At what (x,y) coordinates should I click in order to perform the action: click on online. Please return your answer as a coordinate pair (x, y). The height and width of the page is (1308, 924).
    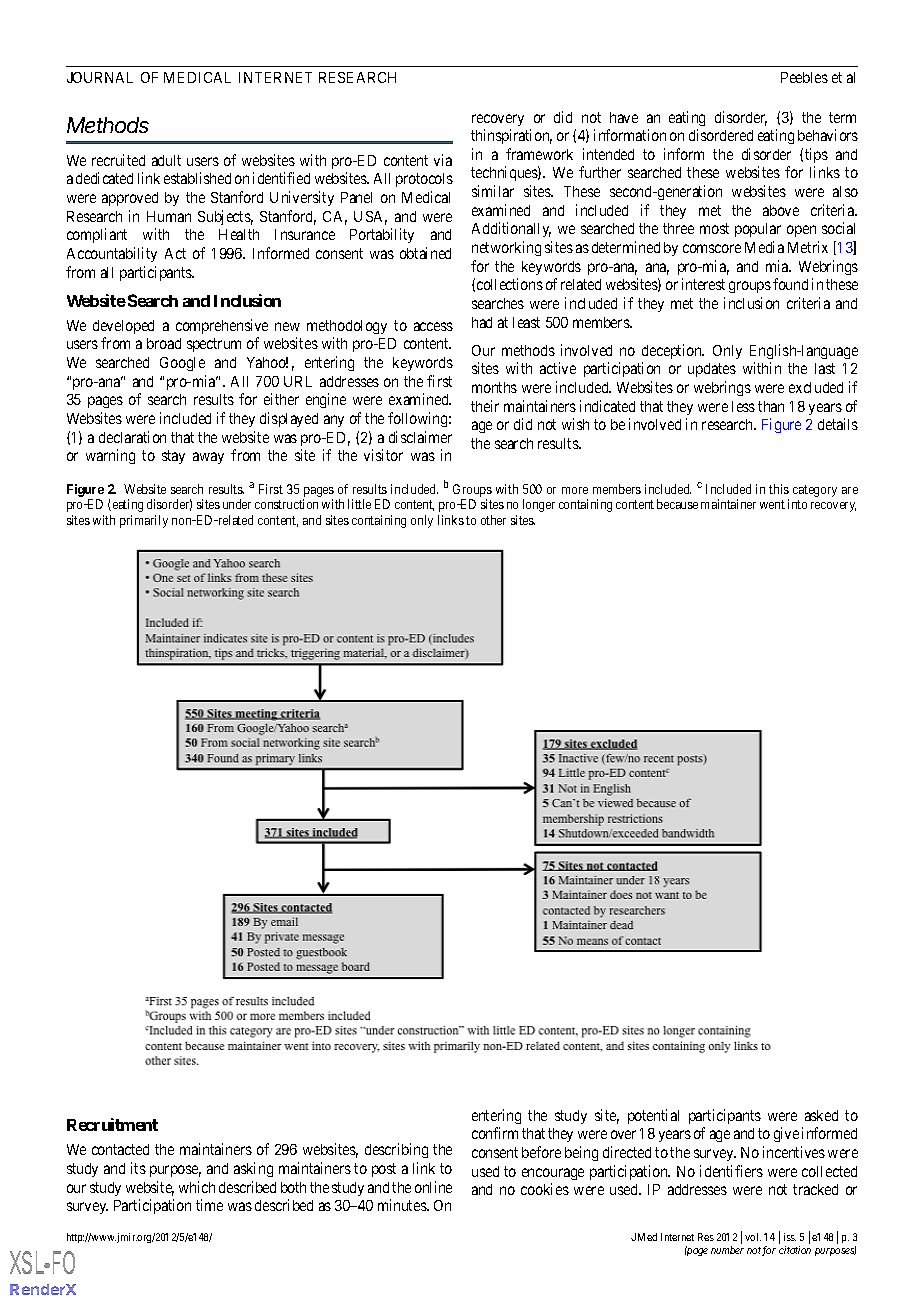
    Looking at the image, I should click on (433, 1187).
